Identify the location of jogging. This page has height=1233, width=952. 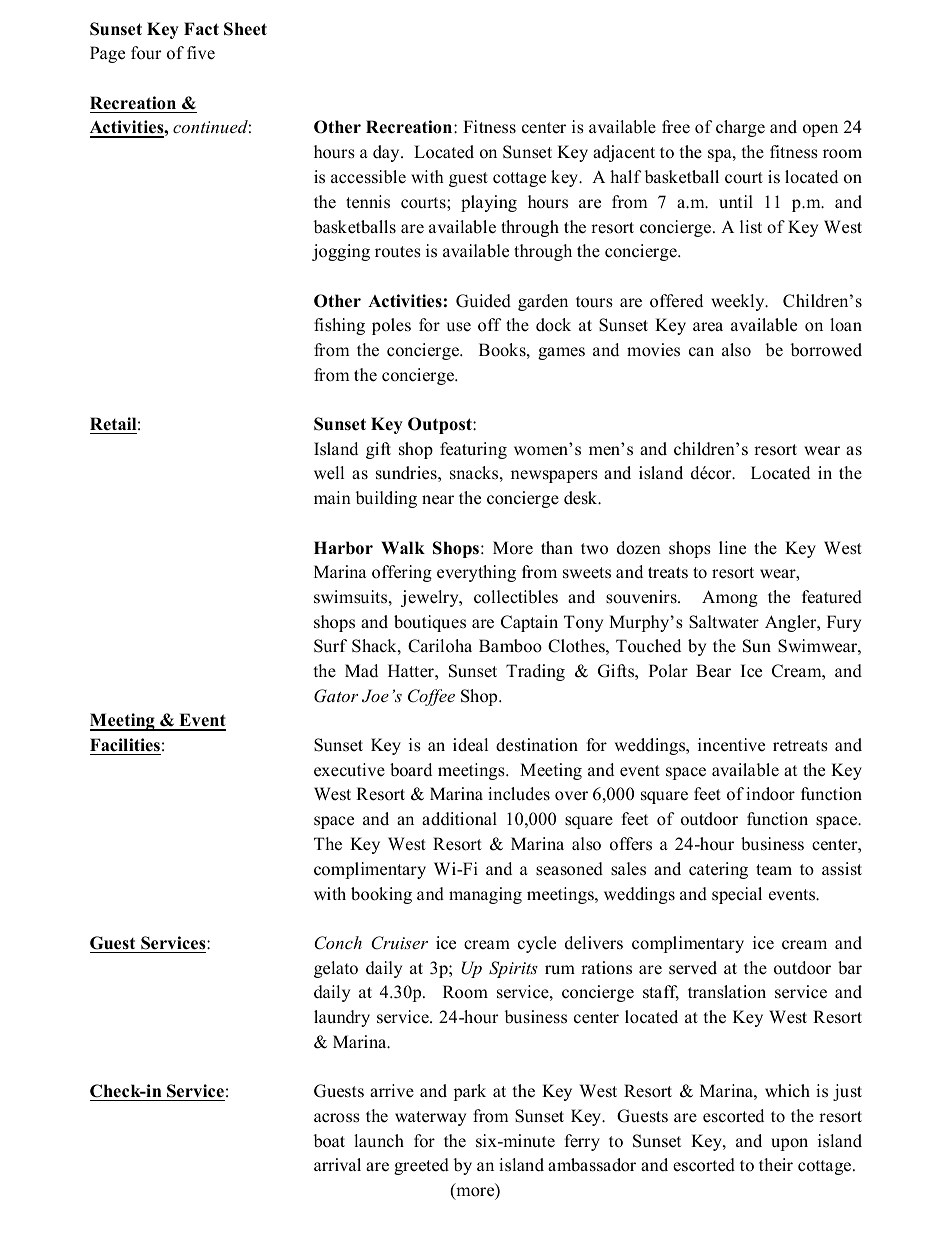
(341, 252).
